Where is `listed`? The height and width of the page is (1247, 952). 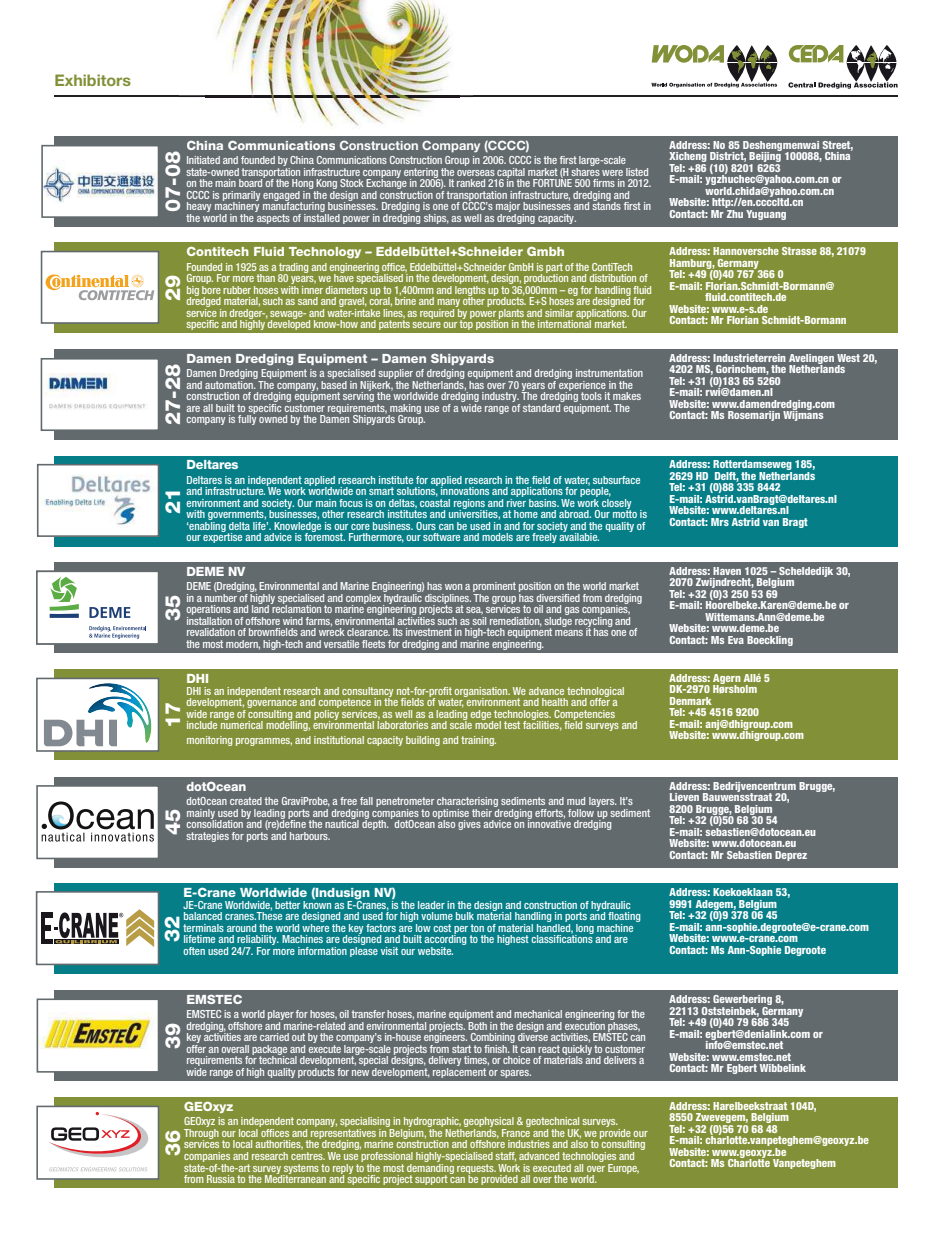
listed is located at coordinates (637, 172).
